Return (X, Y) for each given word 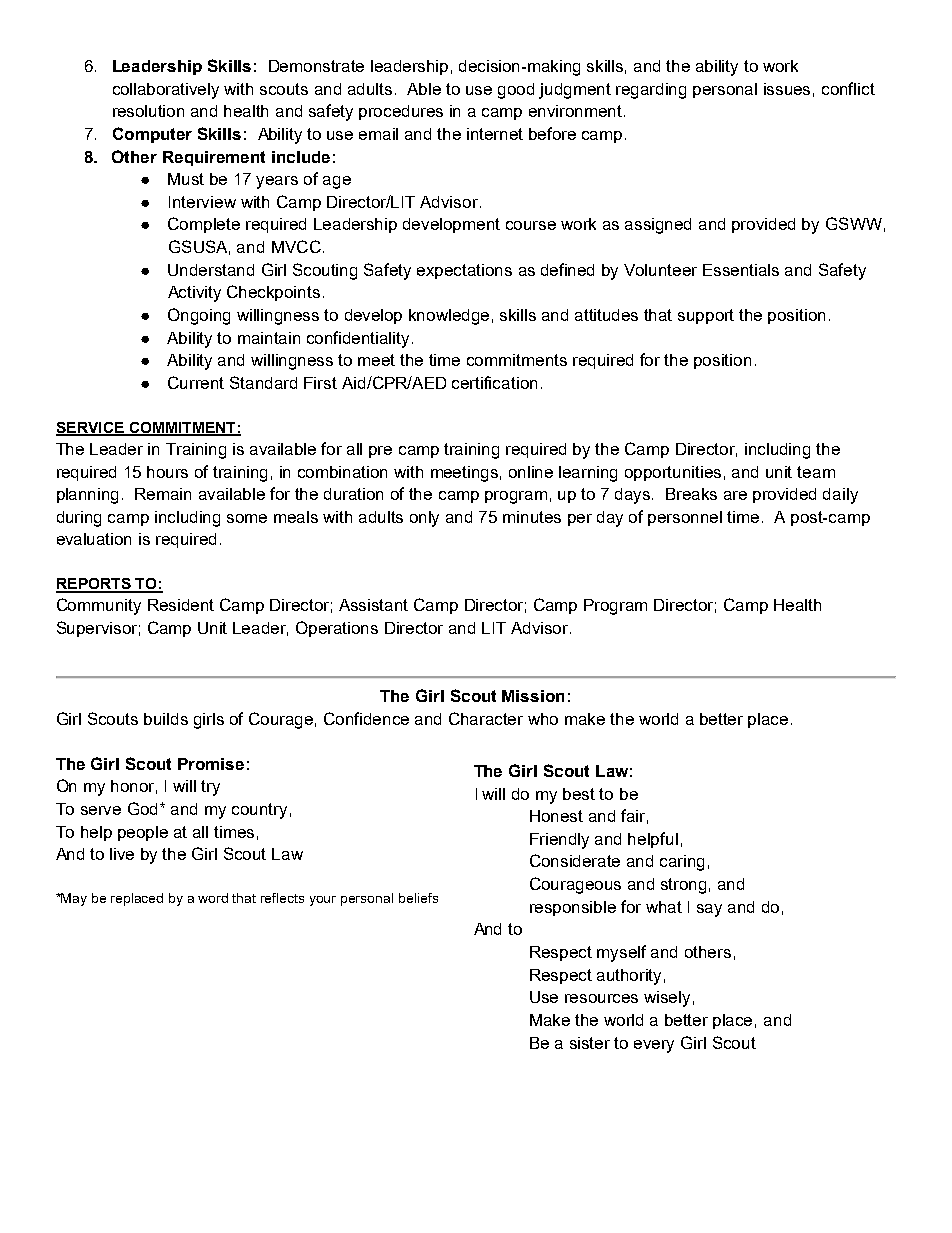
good (516, 91)
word (213, 898)
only (424, 519)
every (654, 1046)
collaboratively (166, 91)
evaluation (94, 539)
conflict (848, 88)
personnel (685, 518)
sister (590, 1043)
